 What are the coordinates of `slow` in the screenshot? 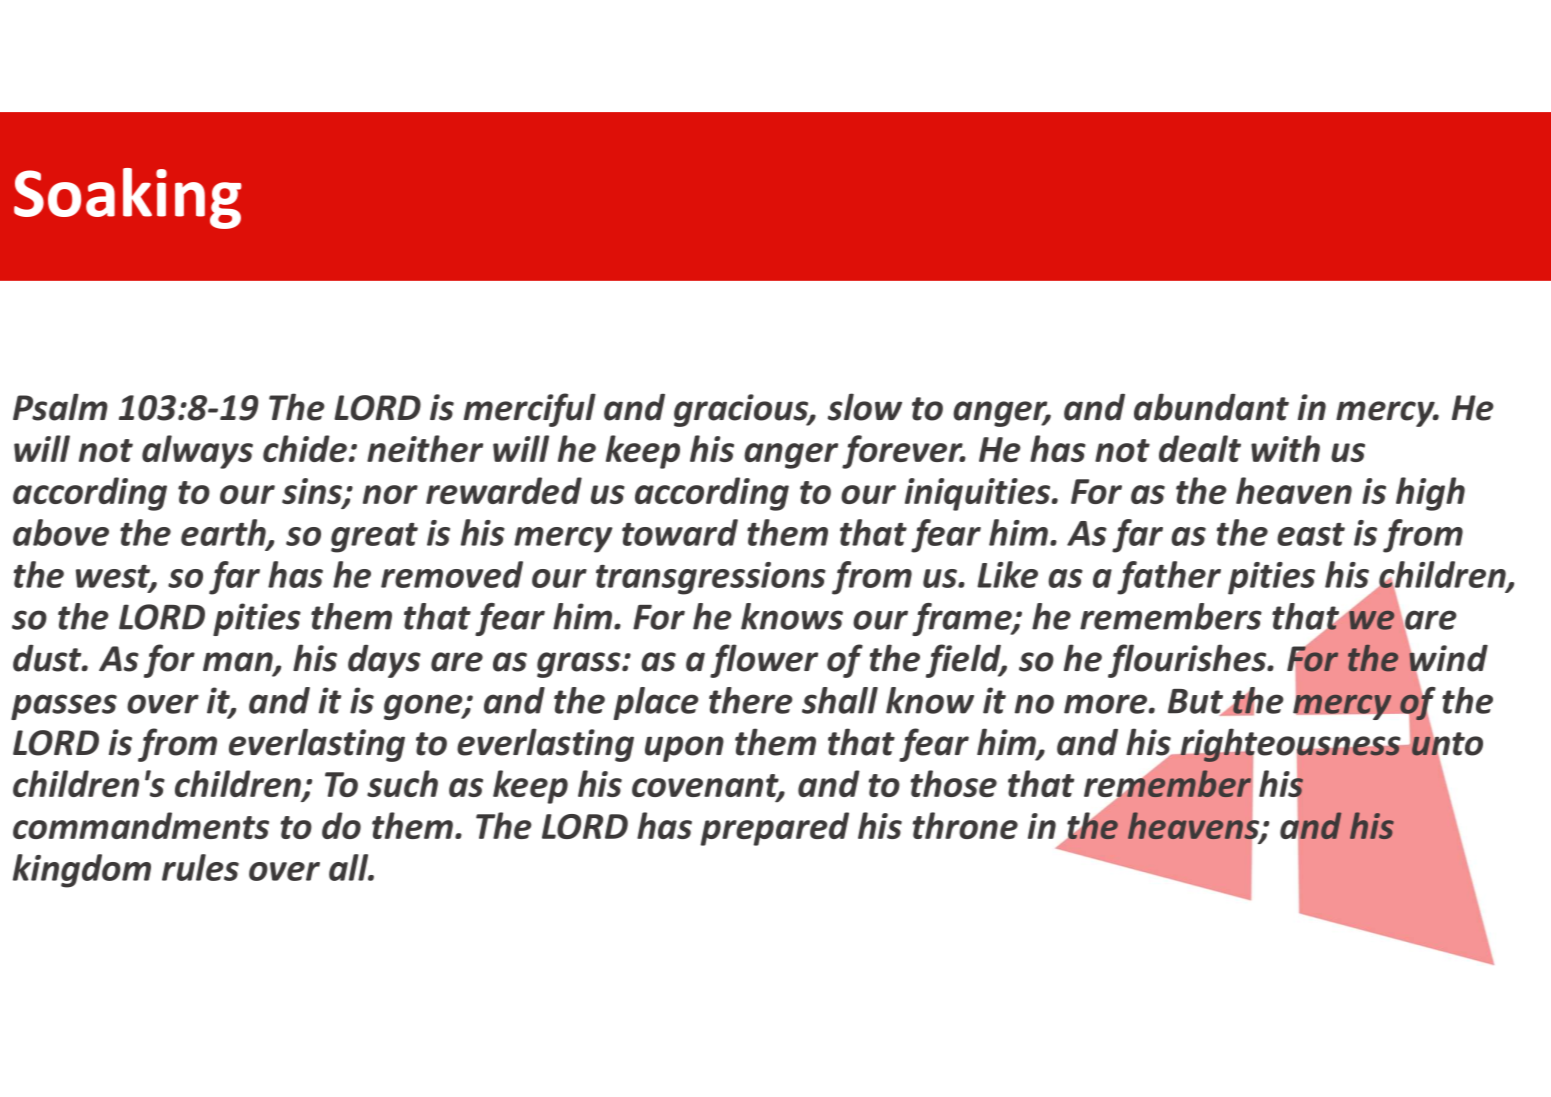 It's located at (865, 407).
